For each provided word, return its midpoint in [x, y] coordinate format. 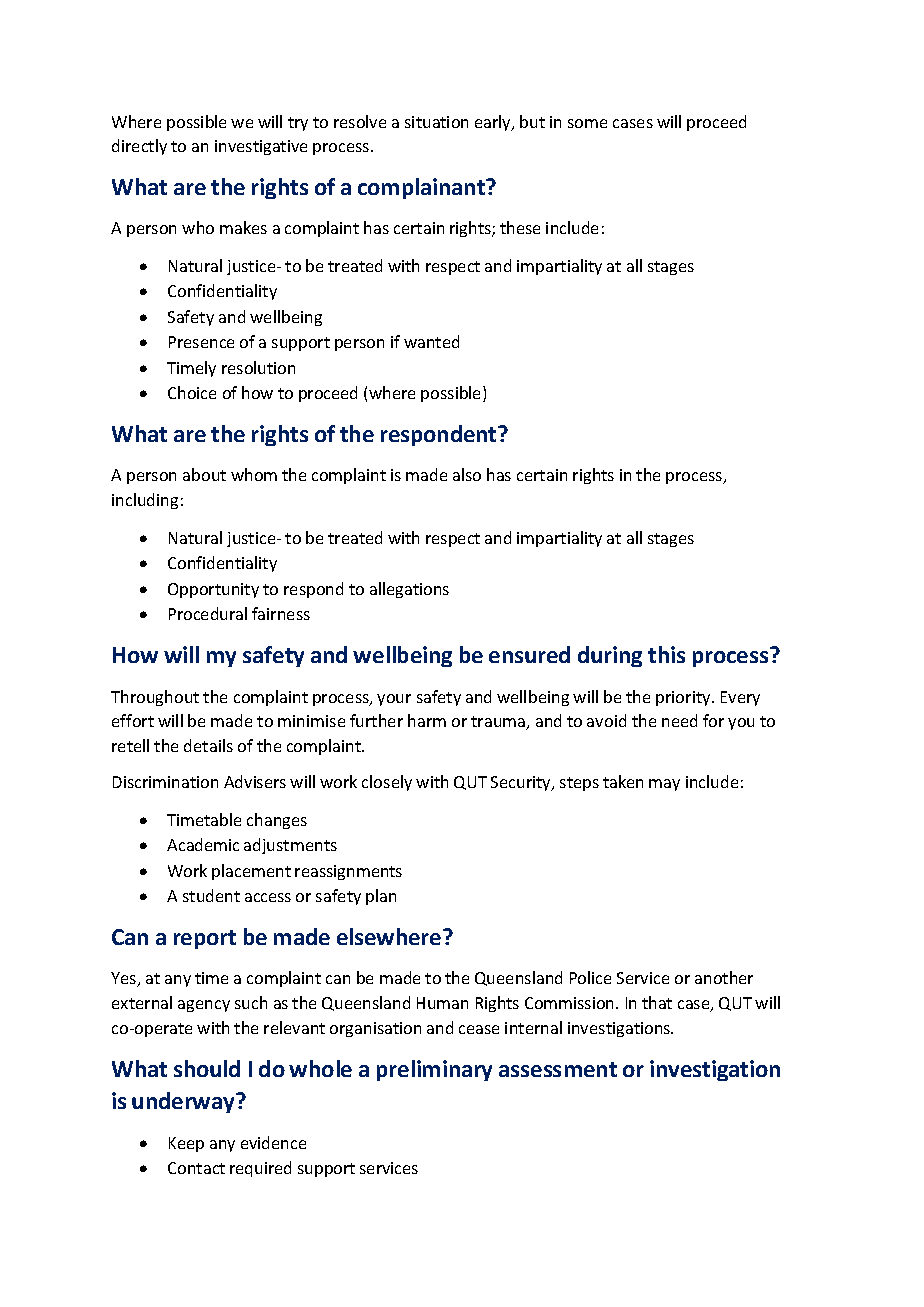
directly [139, 147]
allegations [409, 590]
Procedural [208, 613]
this [666, 654]
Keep [186, 1144]
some [587, 123]
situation [436, 122]
